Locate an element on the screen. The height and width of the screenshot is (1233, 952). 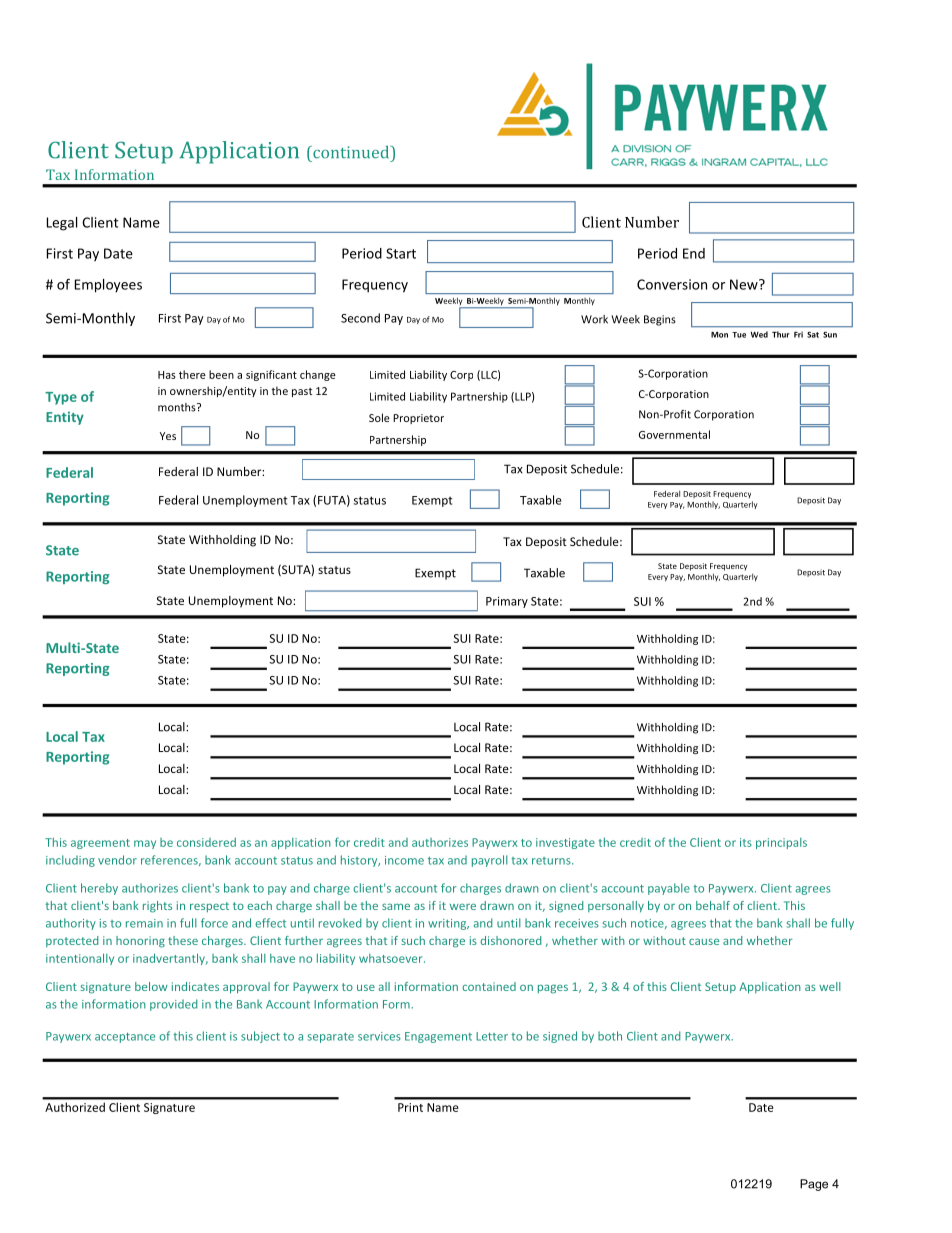
New is located at coordinates (745, 284).
